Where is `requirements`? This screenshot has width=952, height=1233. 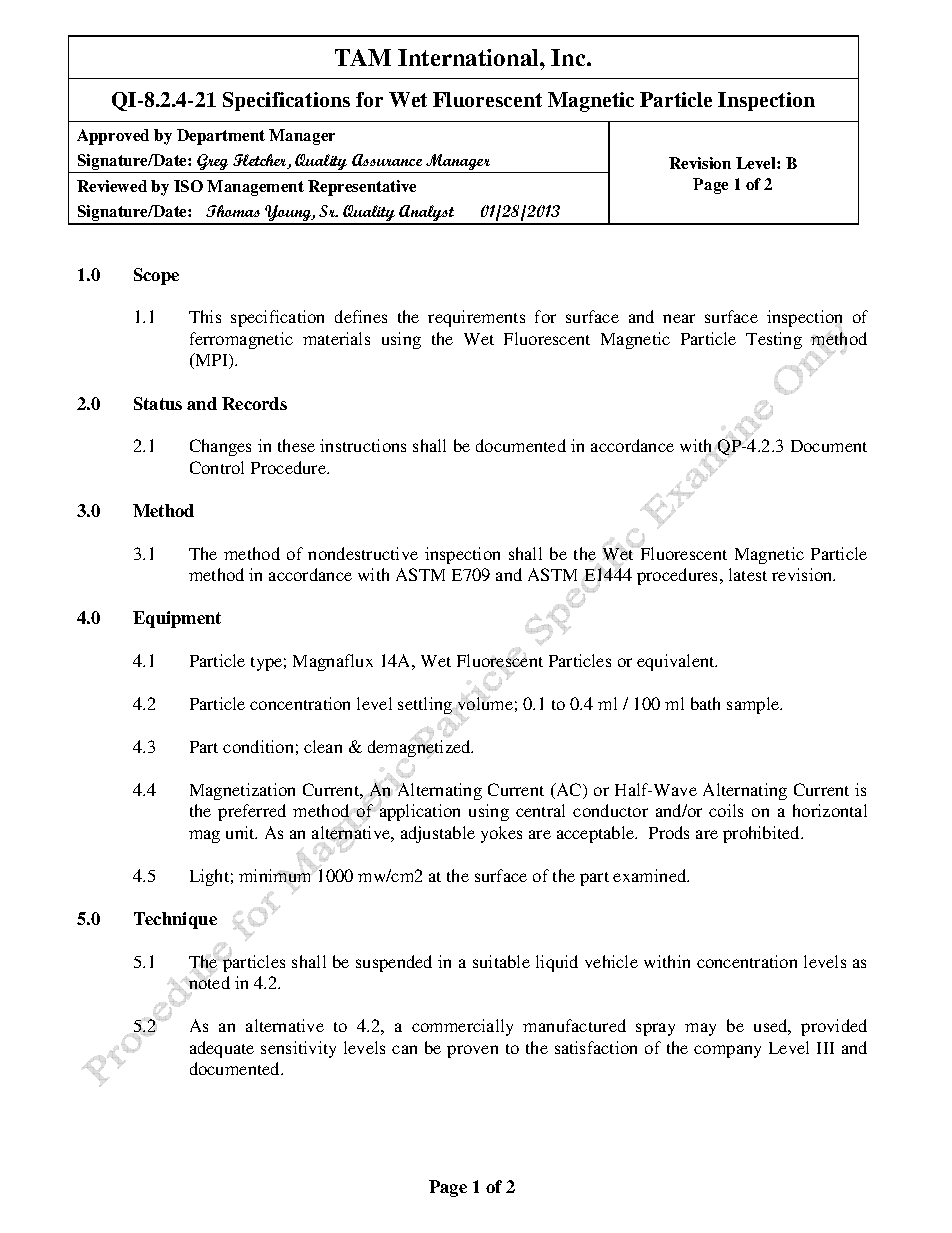 requirements is located at coordinates (476, 318).
